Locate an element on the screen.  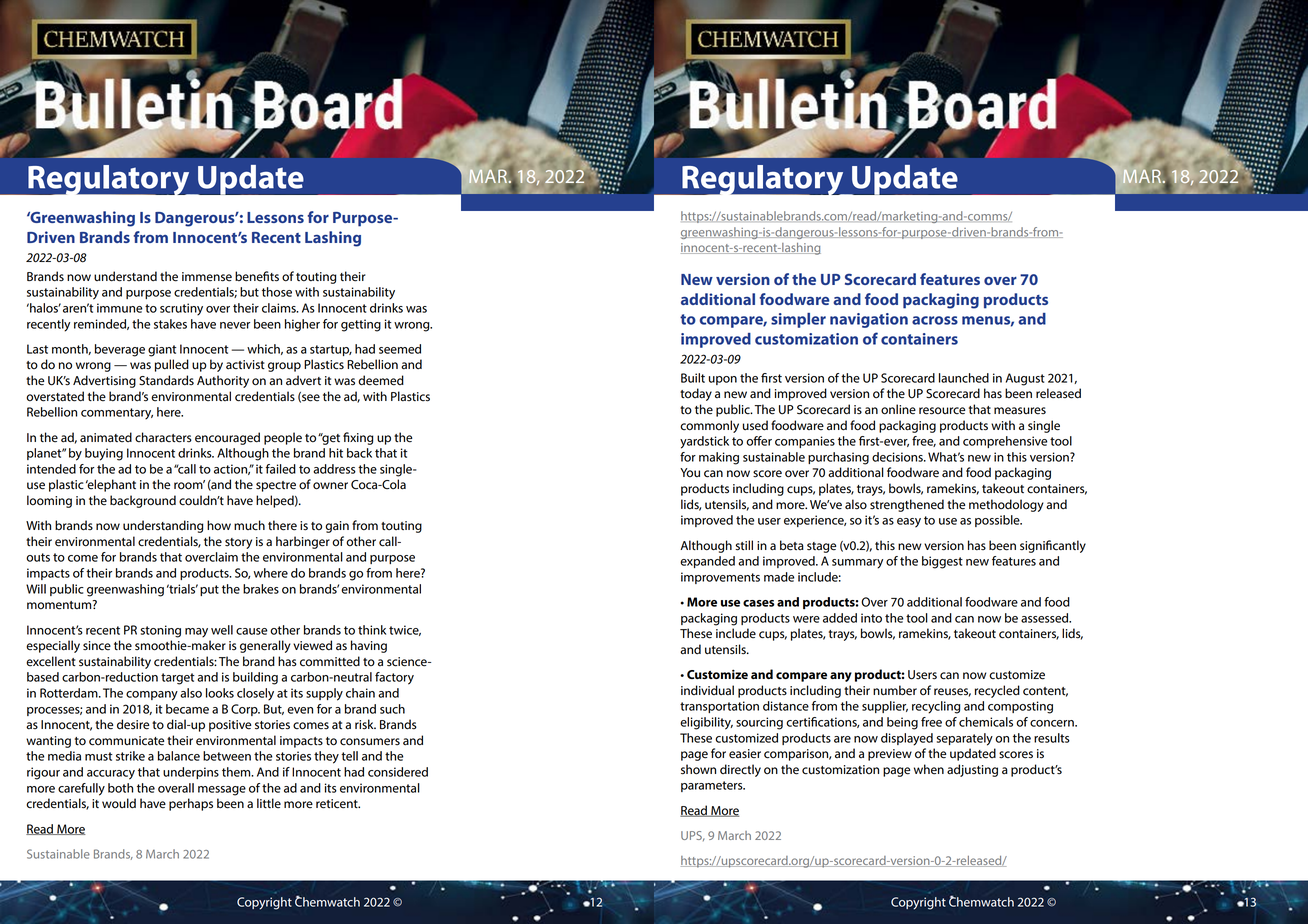
launched is located at coordinates (964, 378).
